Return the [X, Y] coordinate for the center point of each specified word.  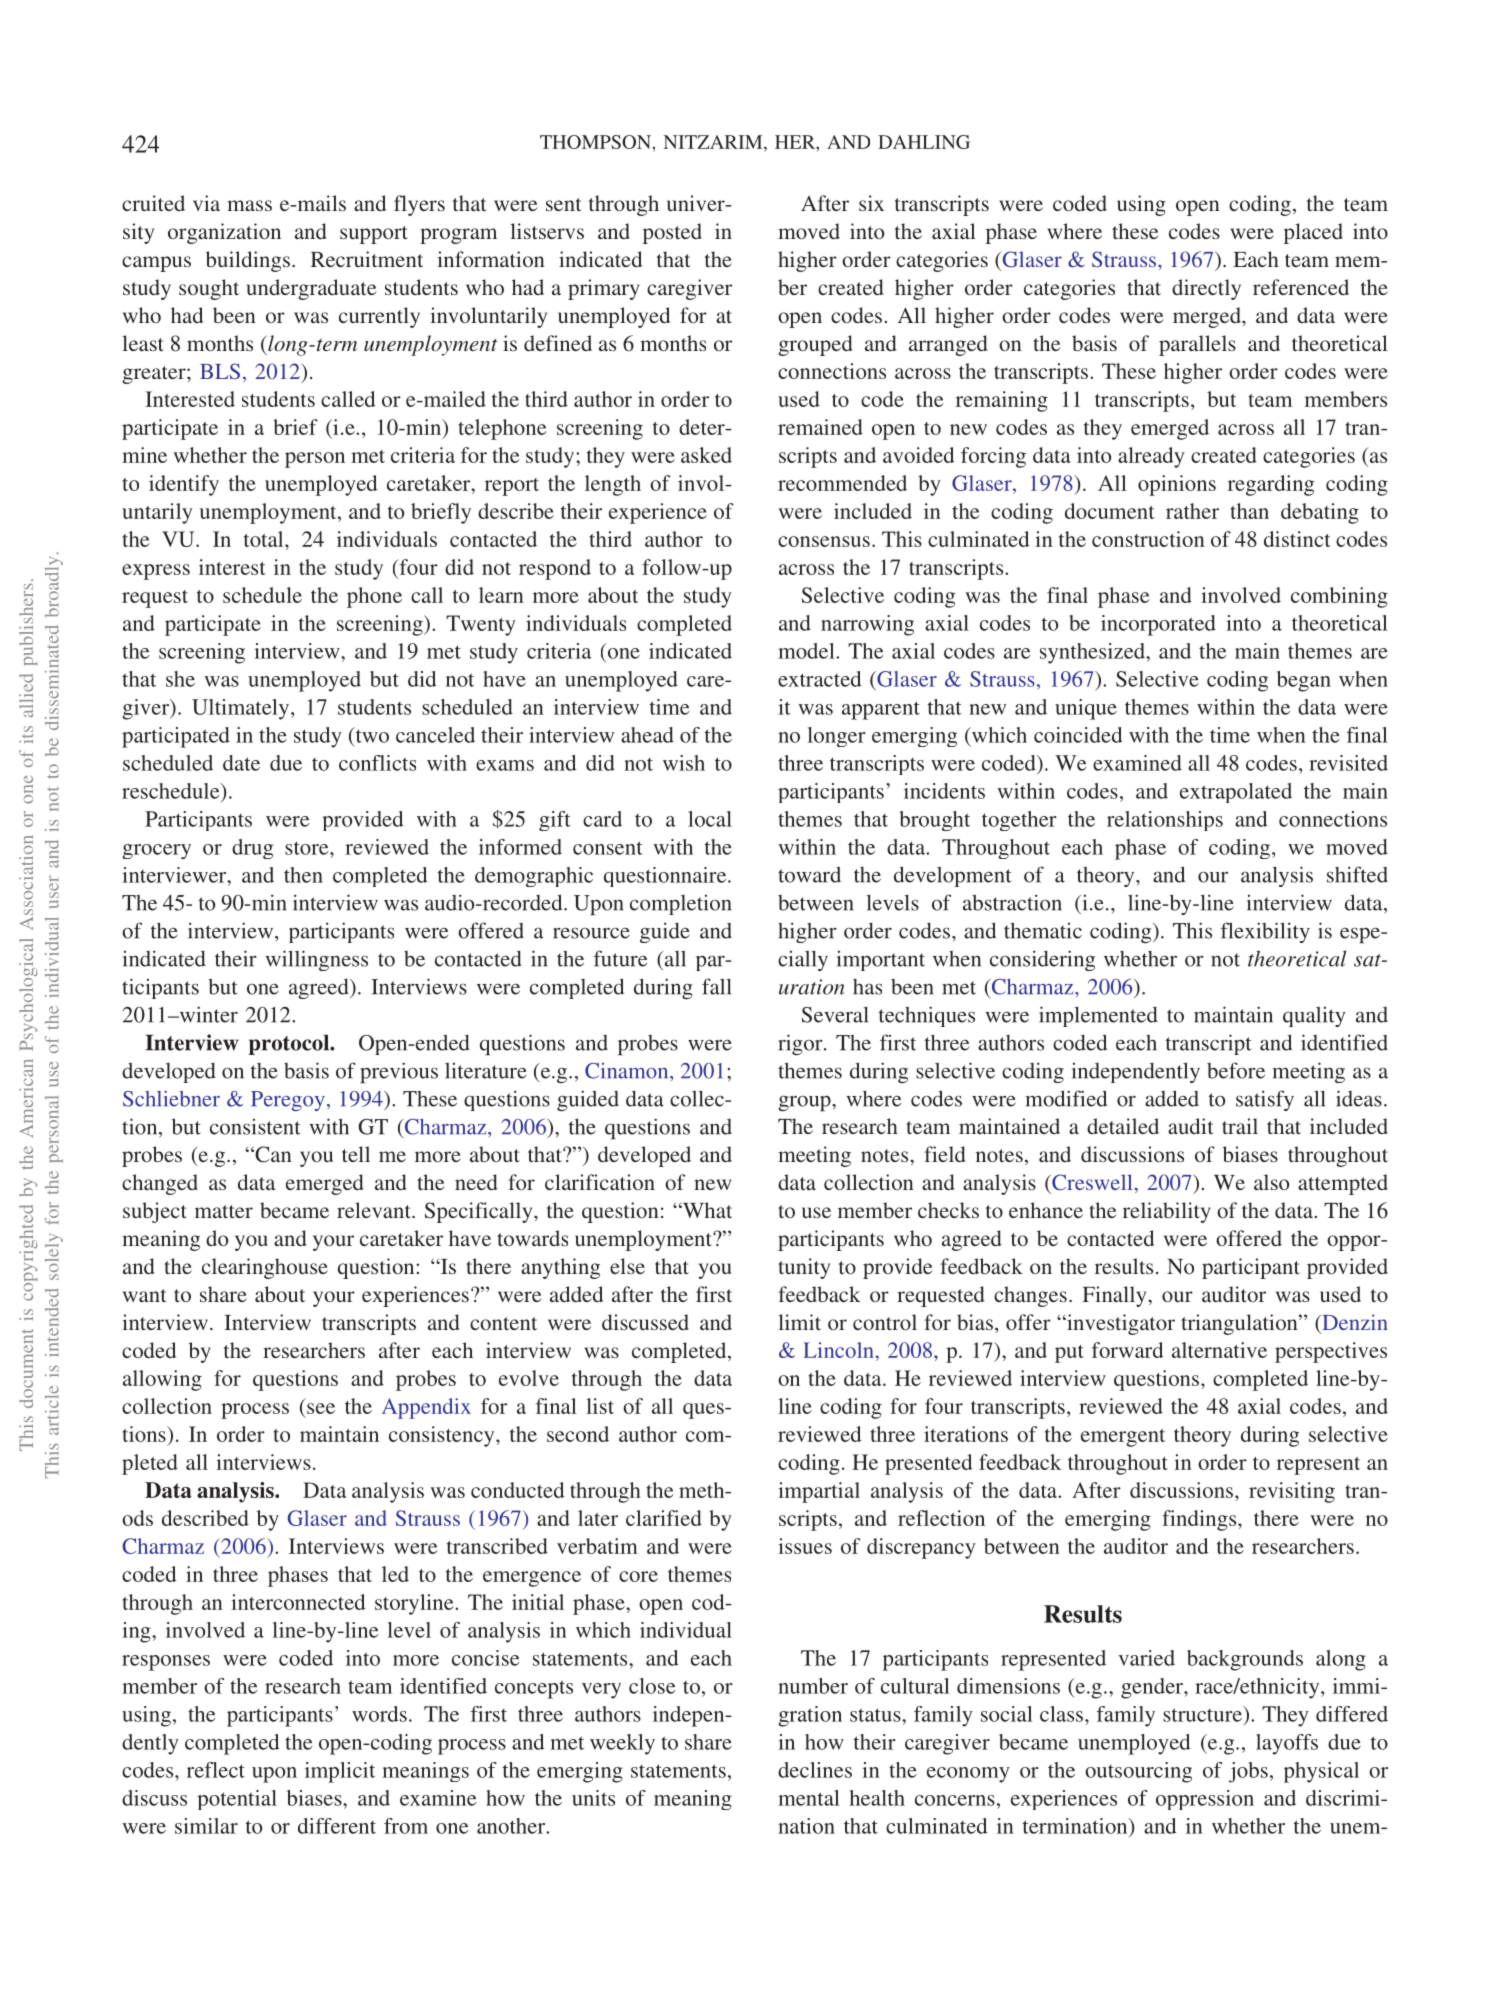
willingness [316, 960]
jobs [1248, 1772]
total [265, 539]
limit [799, 1322]
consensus [824, 541]
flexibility [1265, 932]
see [321, 1408]
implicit [340, 1772]
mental [809, 1798]
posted [672, 233]
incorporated [1158, 625]
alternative [1219, 1350]
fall [716, 986]
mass [249, 205]
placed [1313, 233]
